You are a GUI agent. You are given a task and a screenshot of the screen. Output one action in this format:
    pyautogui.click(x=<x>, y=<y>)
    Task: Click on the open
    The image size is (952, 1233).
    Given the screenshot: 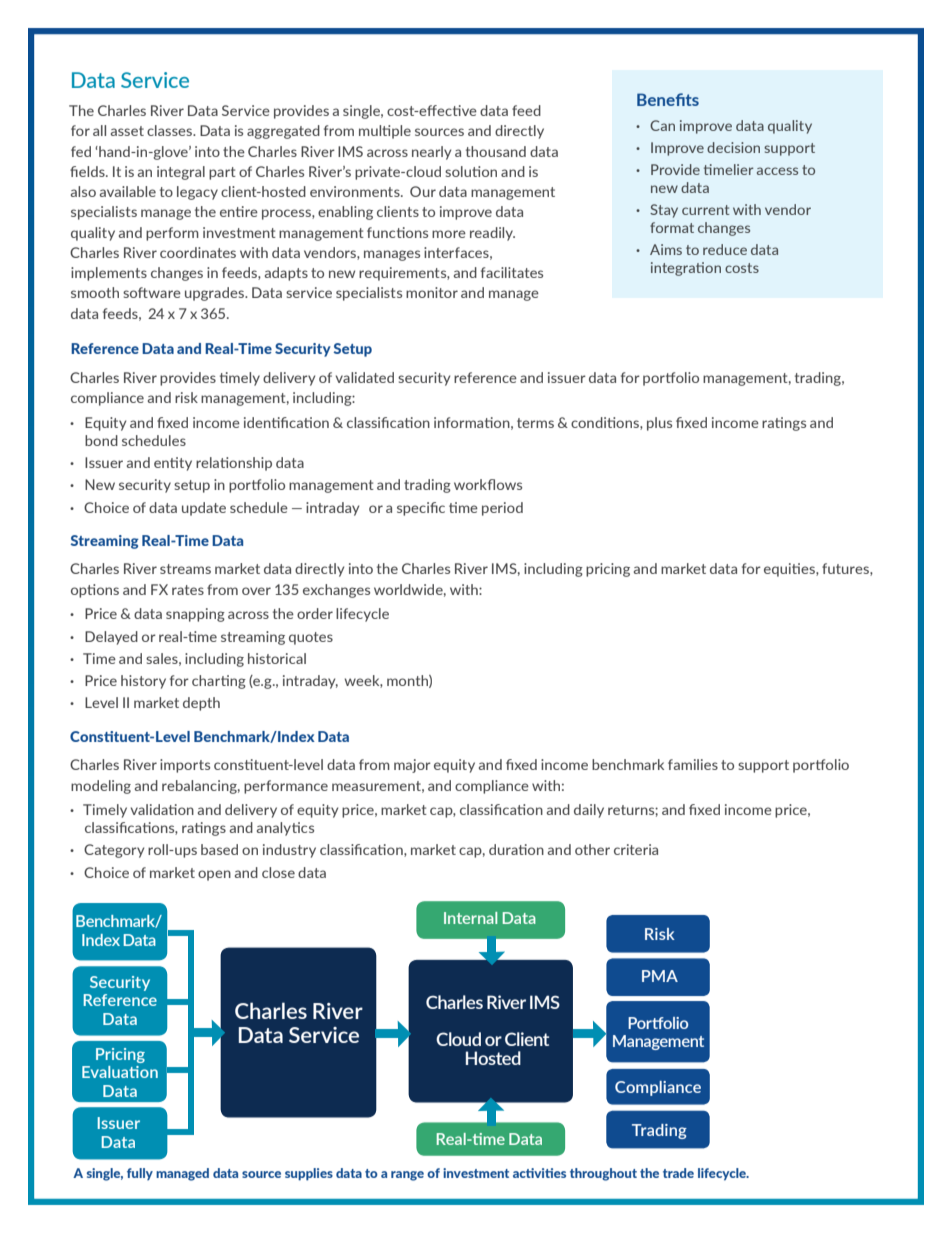 What is the action you would take?
    pyautogui.click(x=214, y=875)
